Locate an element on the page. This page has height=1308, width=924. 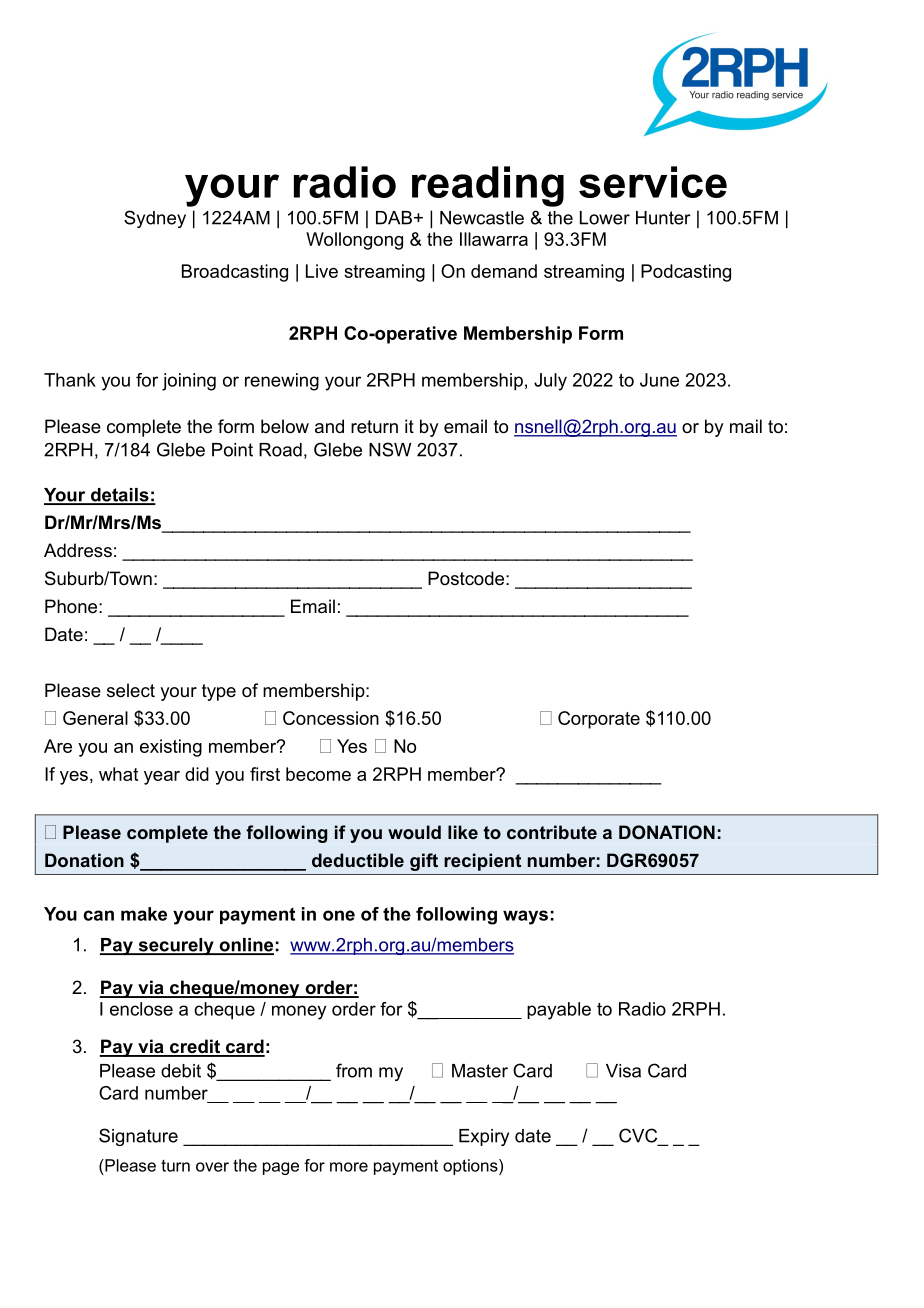
select is located at coordinates (131, 690).
